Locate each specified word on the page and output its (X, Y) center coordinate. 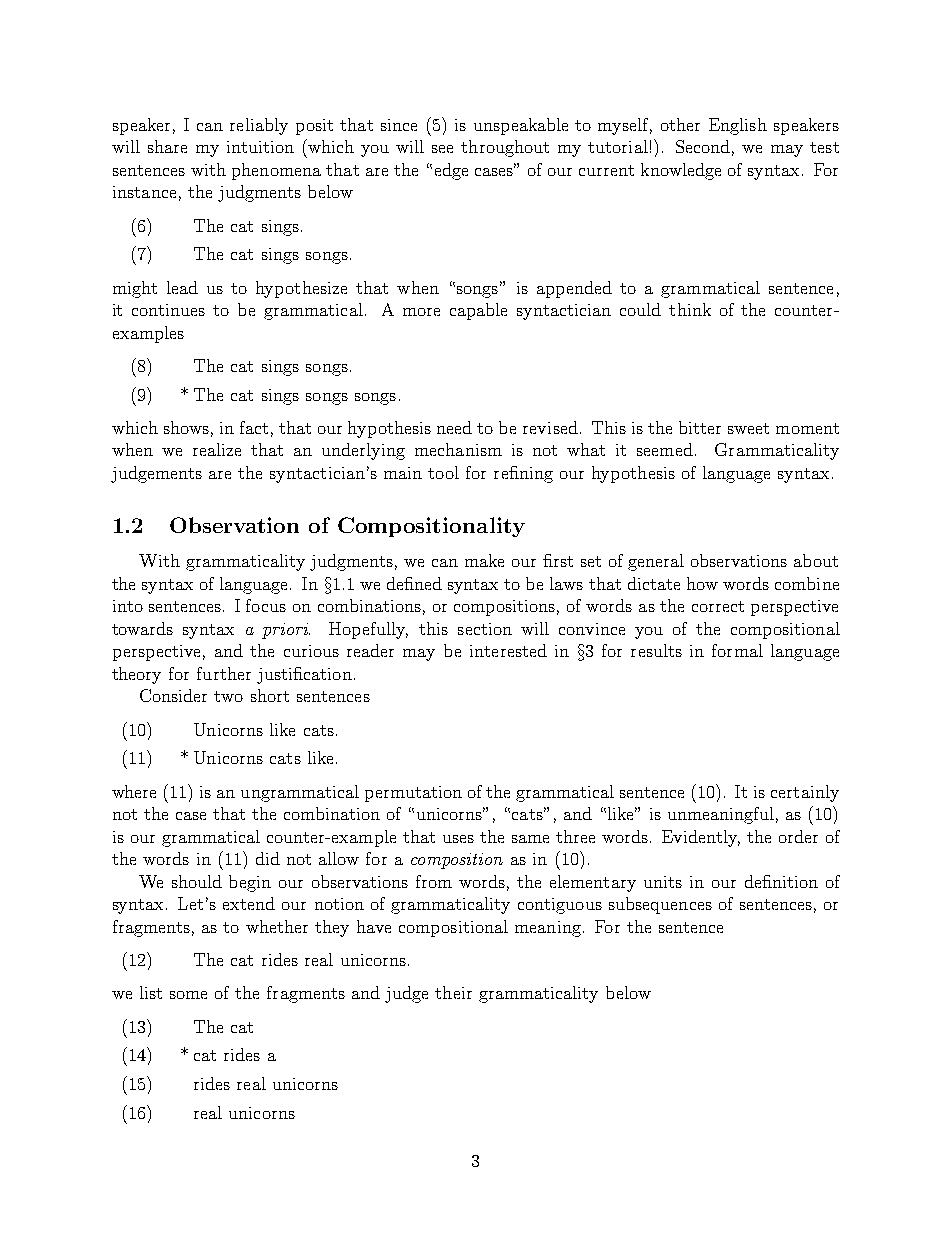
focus (266, 605)
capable (478, 311)
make (484, 560)
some (188, 995)
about (816, 560)
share (167, 146)
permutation (413, 794)
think (690, 309)
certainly (805, 793)
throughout (505, 148)
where (134, 791)
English (738, 126)
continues (168, 310)
